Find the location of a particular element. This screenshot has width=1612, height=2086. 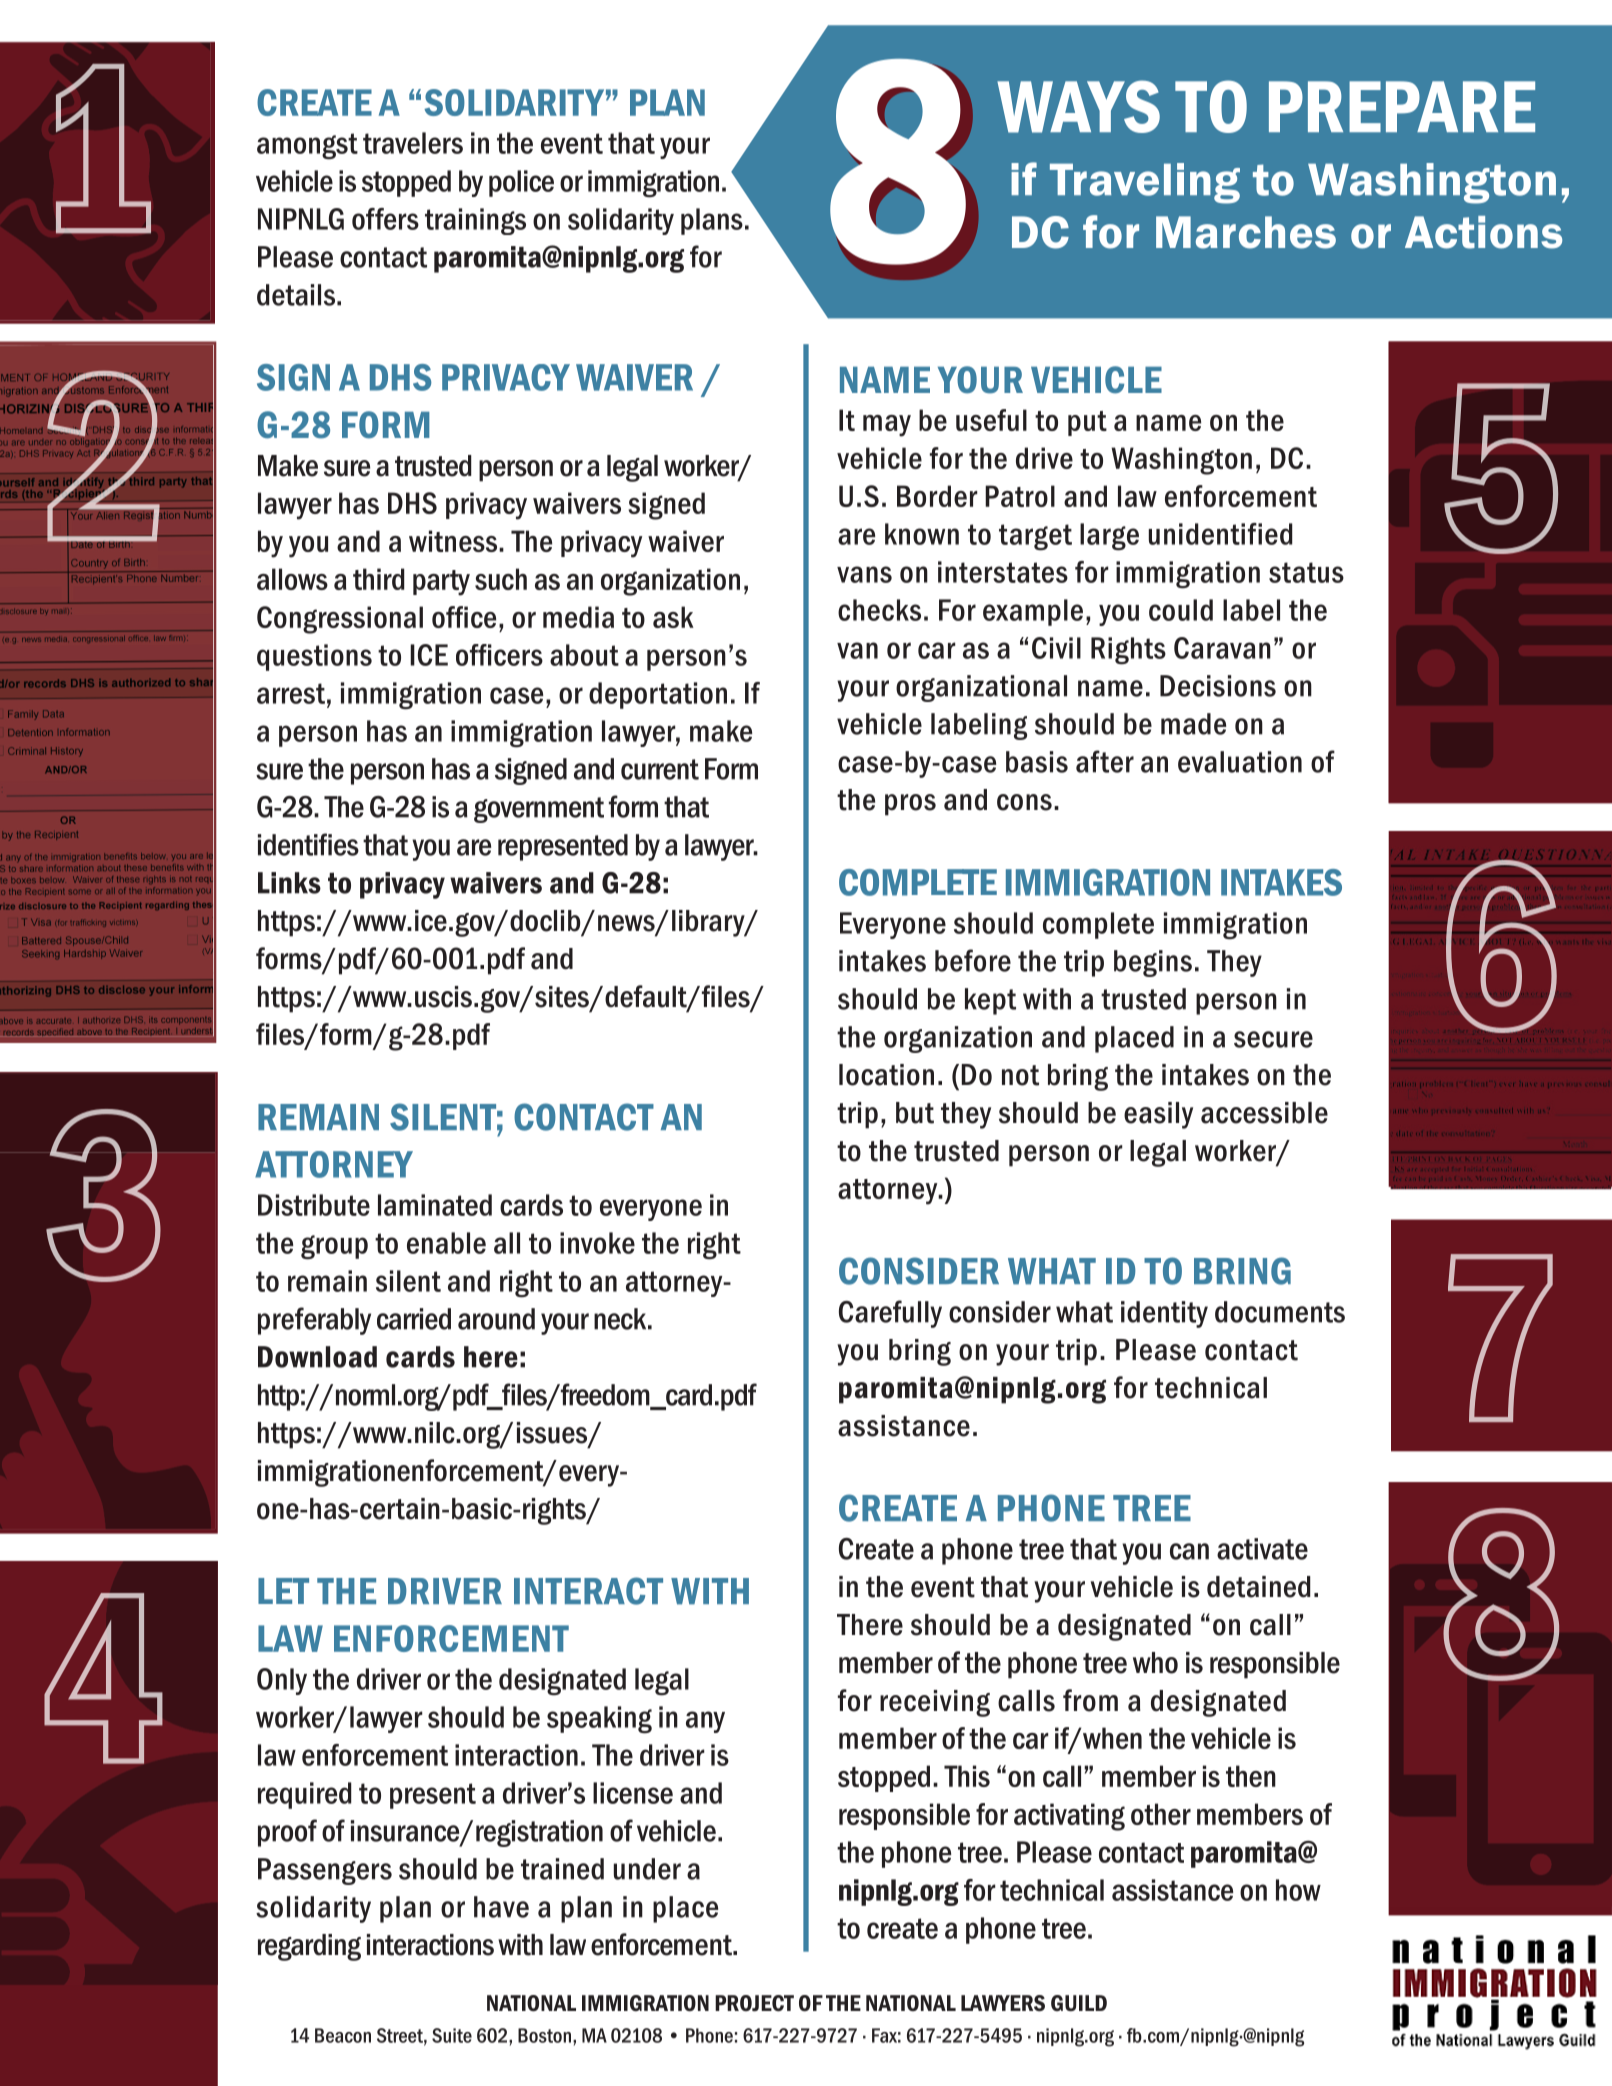

WAYS is located at coordinates (1078, 106).
